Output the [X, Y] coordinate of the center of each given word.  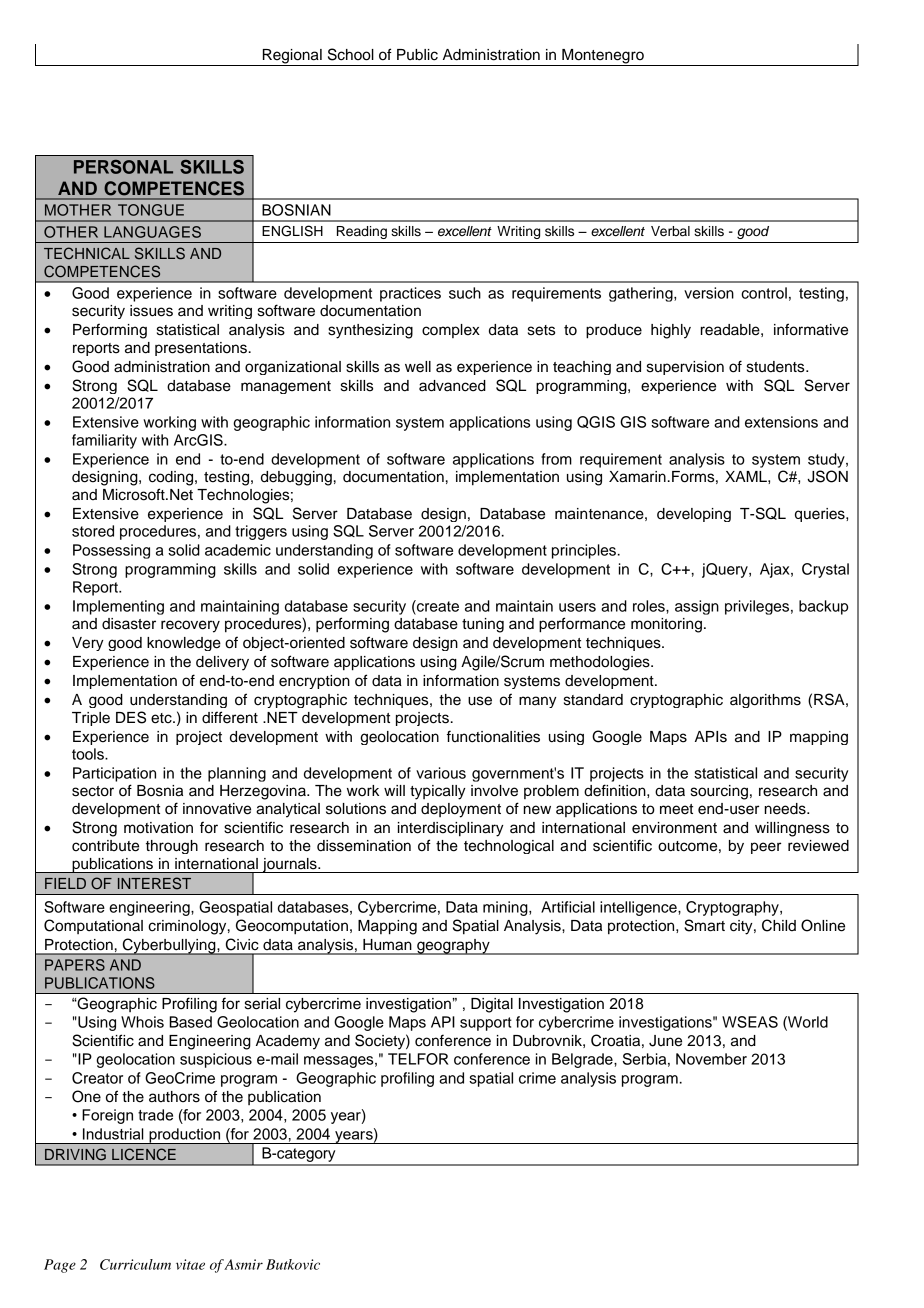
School [351, 54]
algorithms [765, 701]
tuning [483, 625]
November [711, 1059]
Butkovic [293, 1264]
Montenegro [603, 57]
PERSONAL [123, 167]
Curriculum [135, 1264]
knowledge [184, 644]
